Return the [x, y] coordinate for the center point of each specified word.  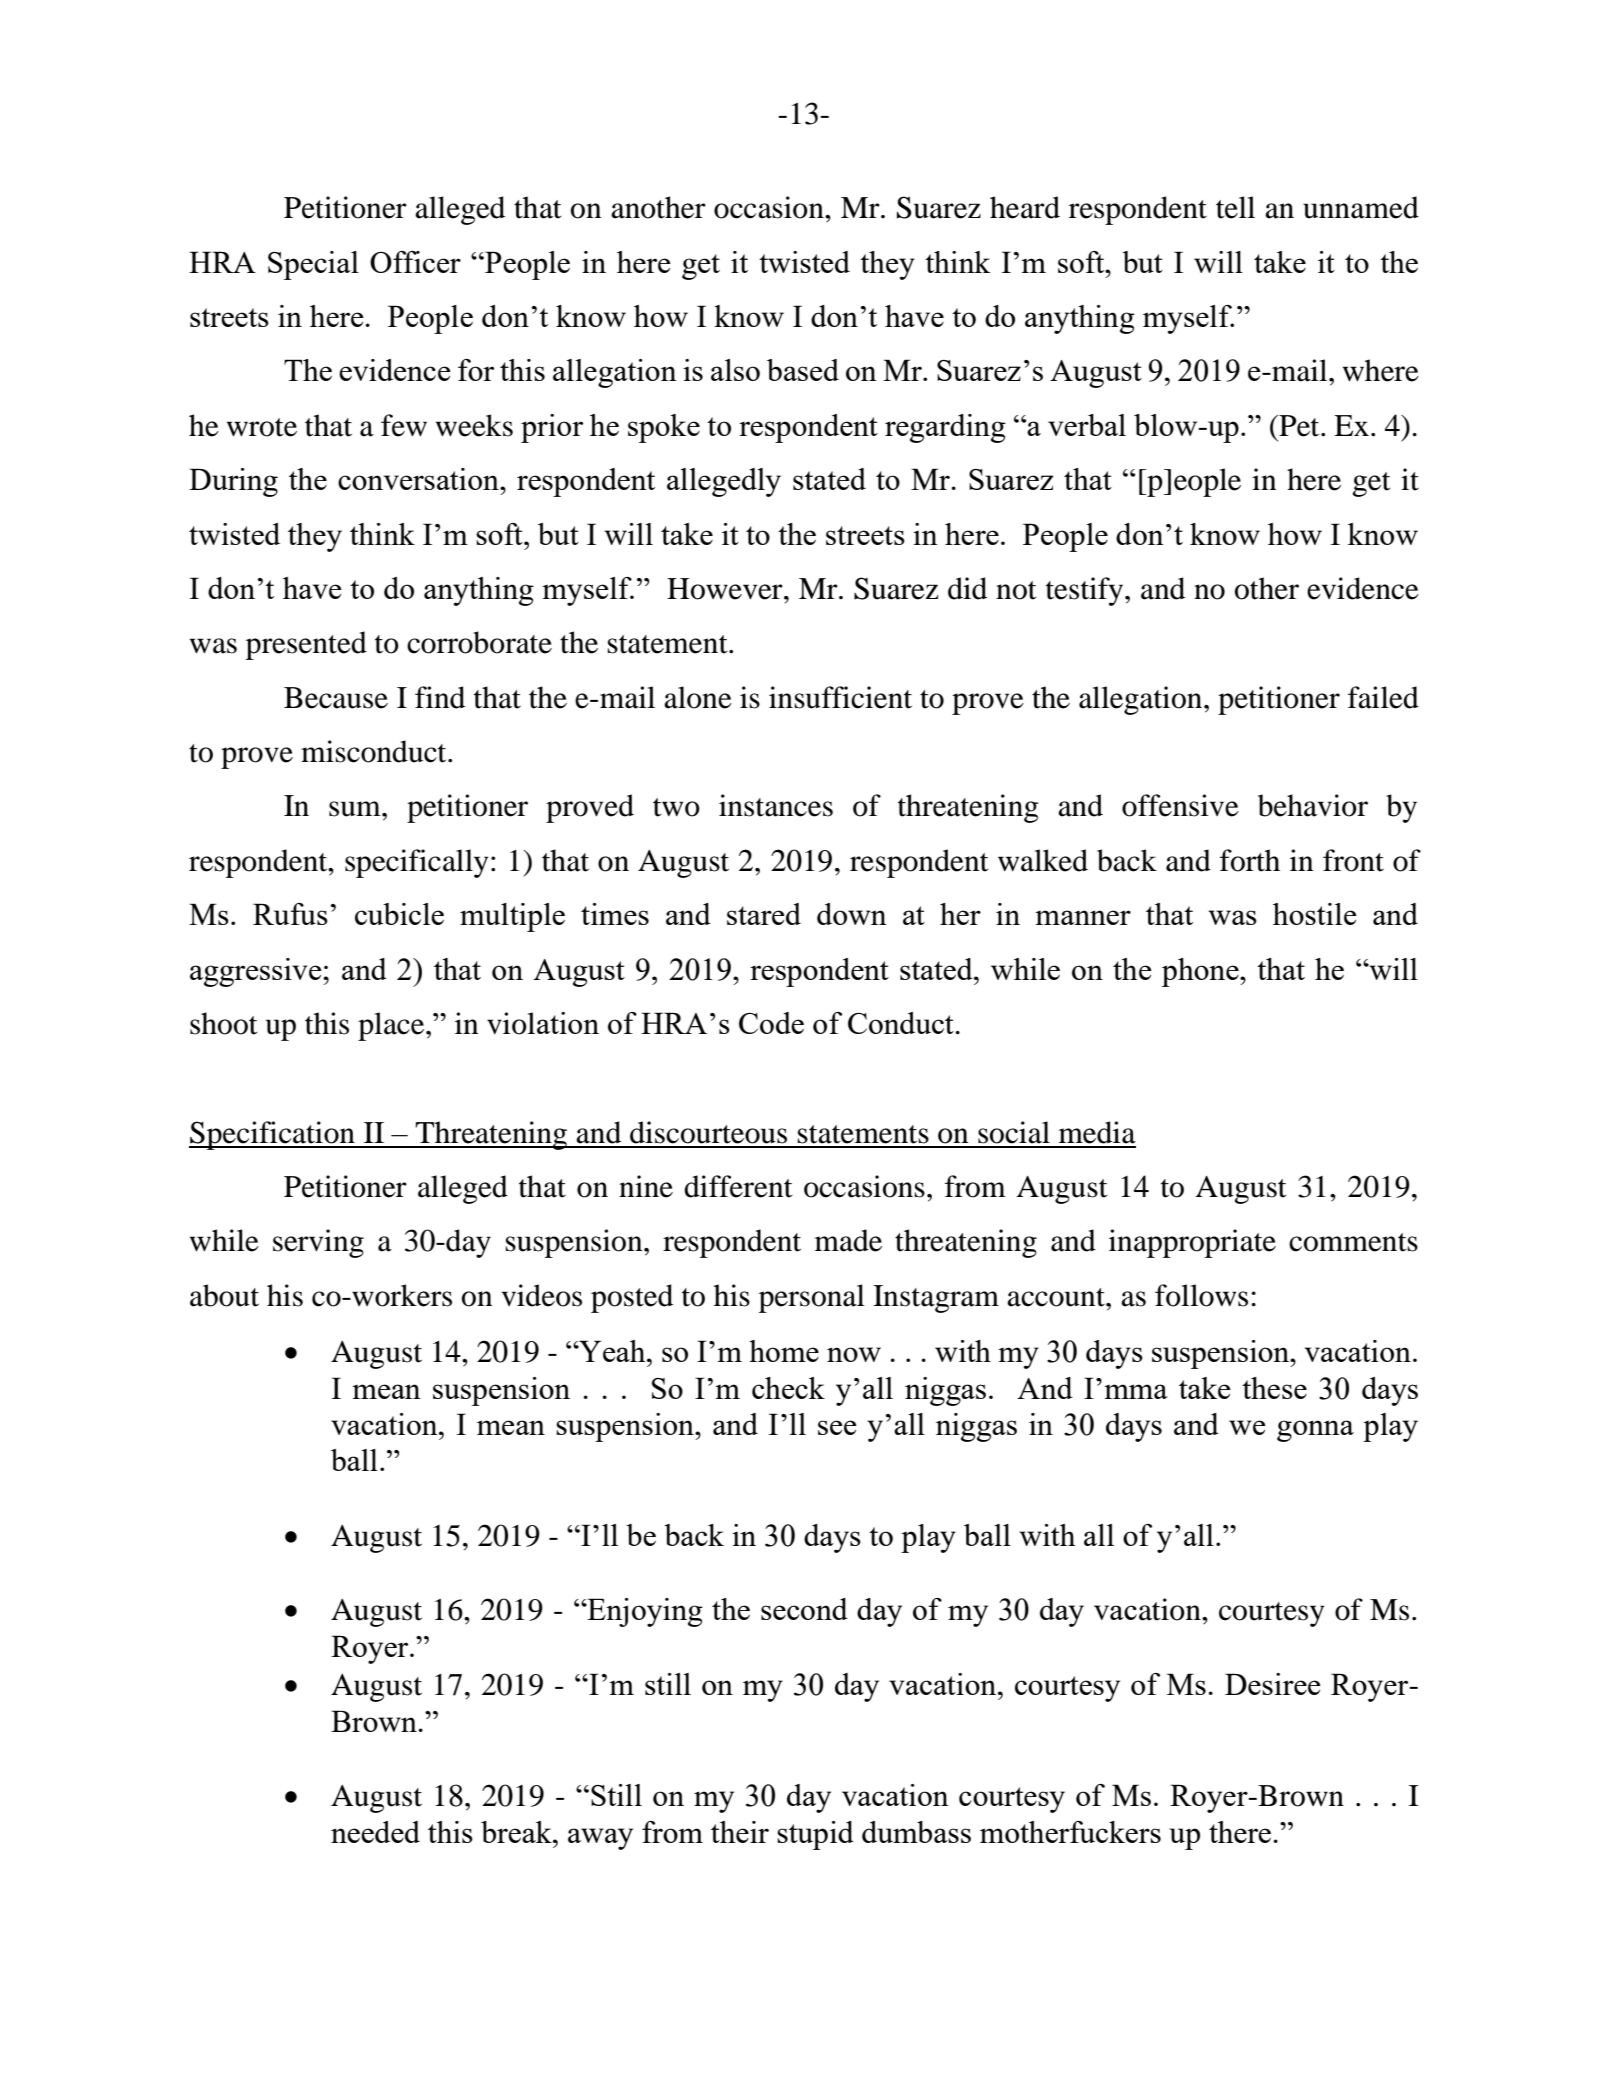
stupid [815, 1835]
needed [375, 1832]
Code [771, 1023]
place [392, 1026]
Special [313, 265]
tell [1235, 207]
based [803, 370]
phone [1201, 972]
